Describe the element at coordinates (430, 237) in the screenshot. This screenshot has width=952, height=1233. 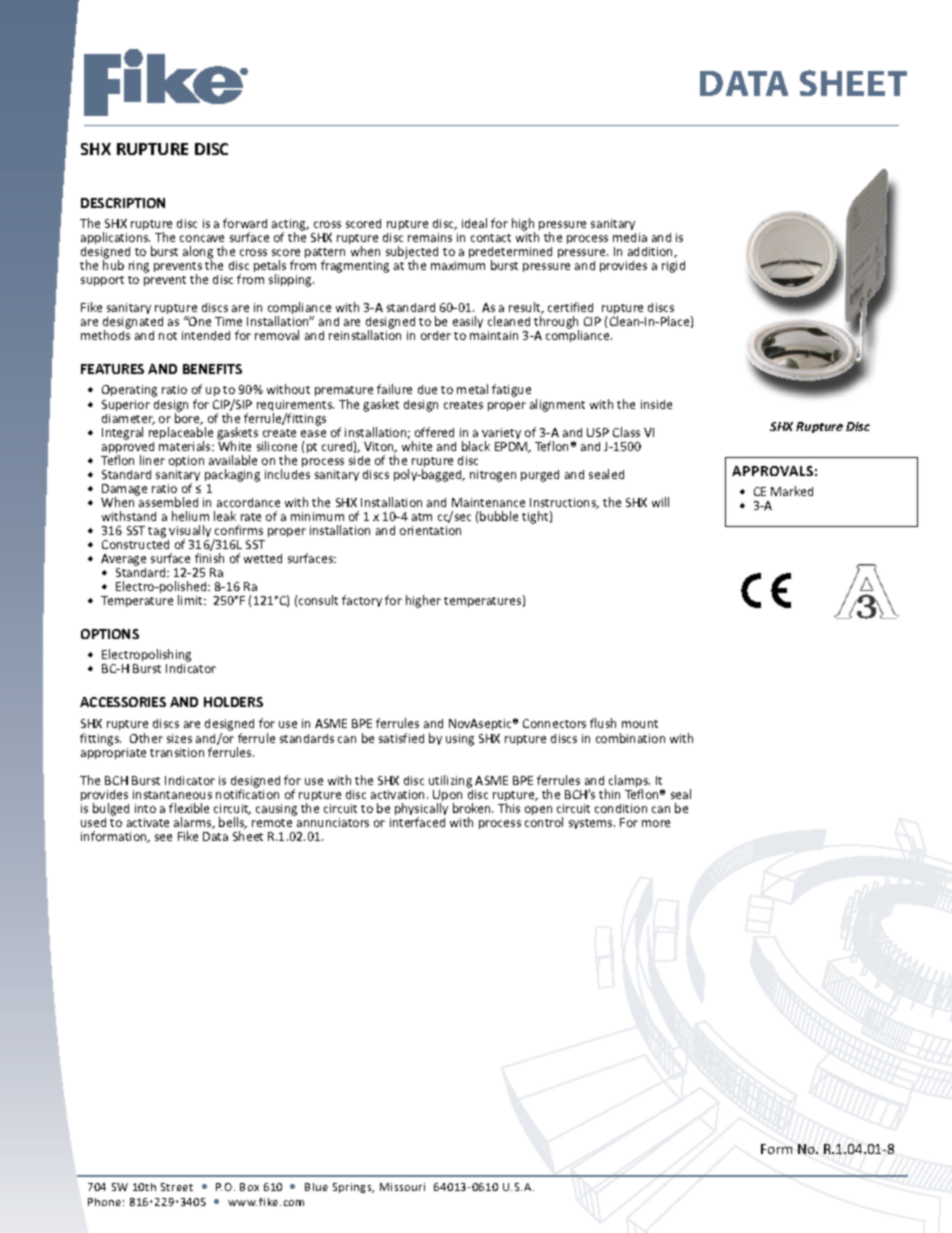
I see `remains` at that location.
